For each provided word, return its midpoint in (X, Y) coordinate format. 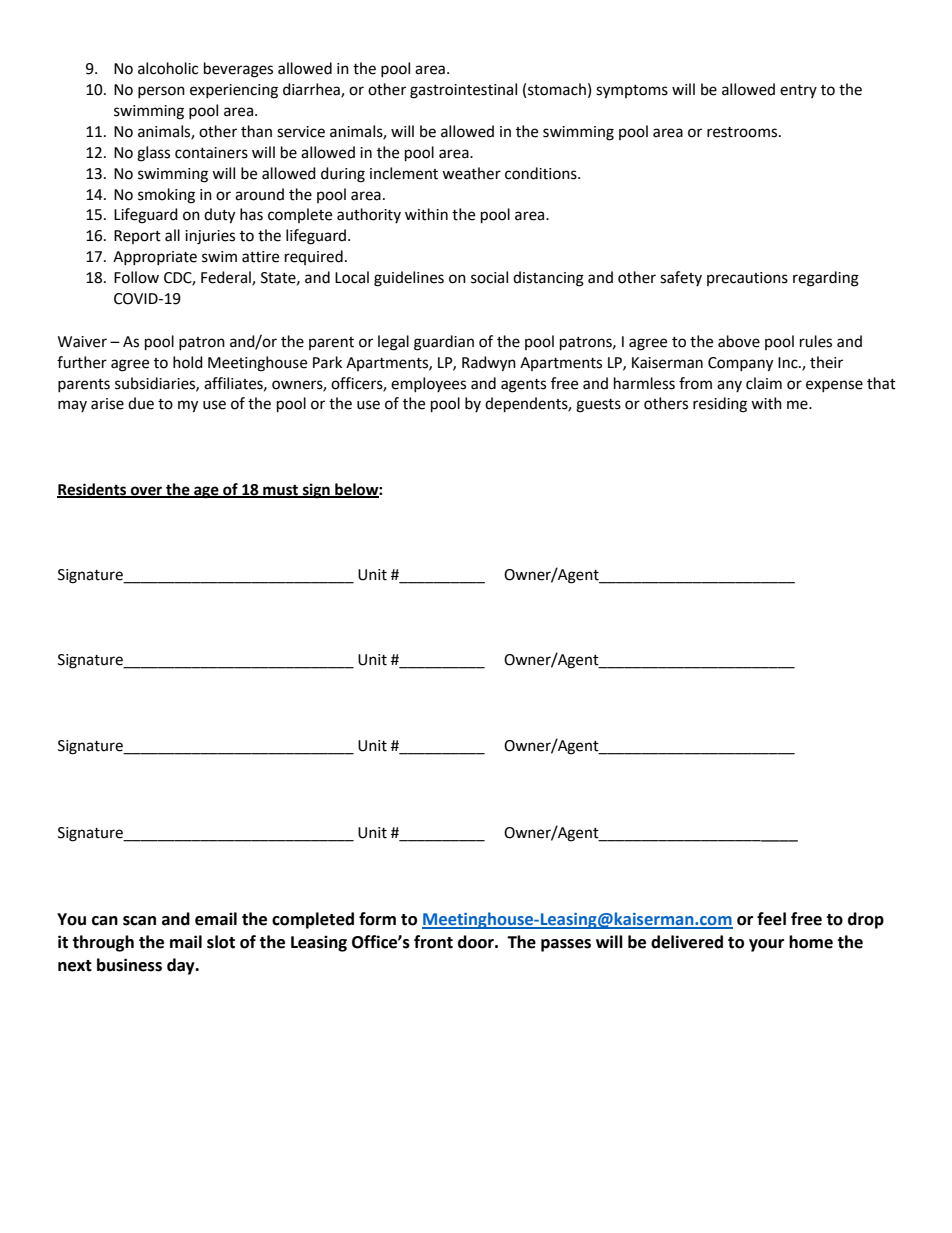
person (161, 92)
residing (720, 405)
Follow (136, 277)
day (182, 966)
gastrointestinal (463, 91)
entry (798, 91)
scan (139, 921)
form (377, 919)
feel (771, 919)
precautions (747, 279)
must (280, 491)
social (489, 277)
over (147, 491)
